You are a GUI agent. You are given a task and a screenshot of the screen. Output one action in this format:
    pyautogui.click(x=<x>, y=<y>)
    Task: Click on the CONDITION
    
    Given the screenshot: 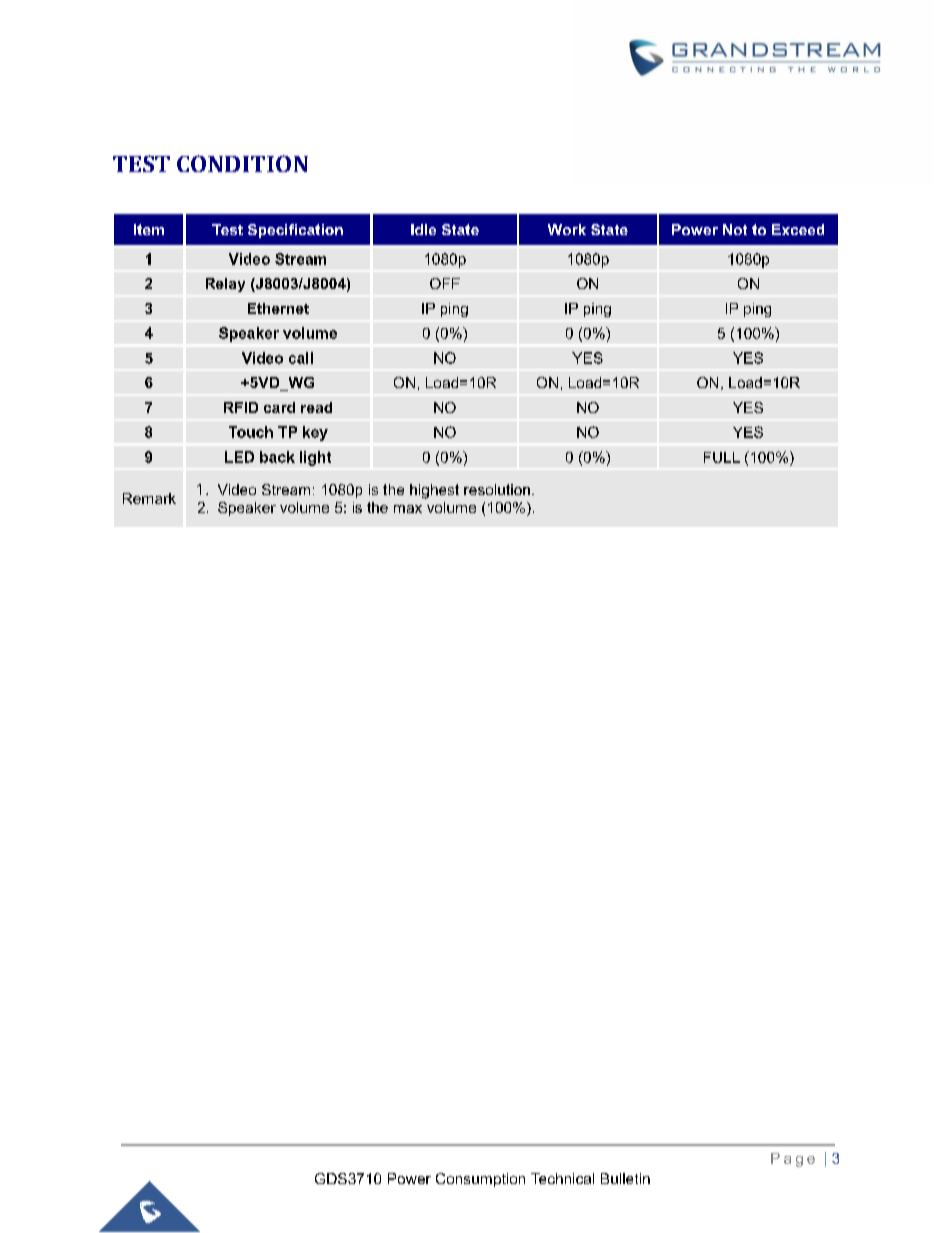 What is the action you would take?
    pyautogui.click(x=242, y=163)
